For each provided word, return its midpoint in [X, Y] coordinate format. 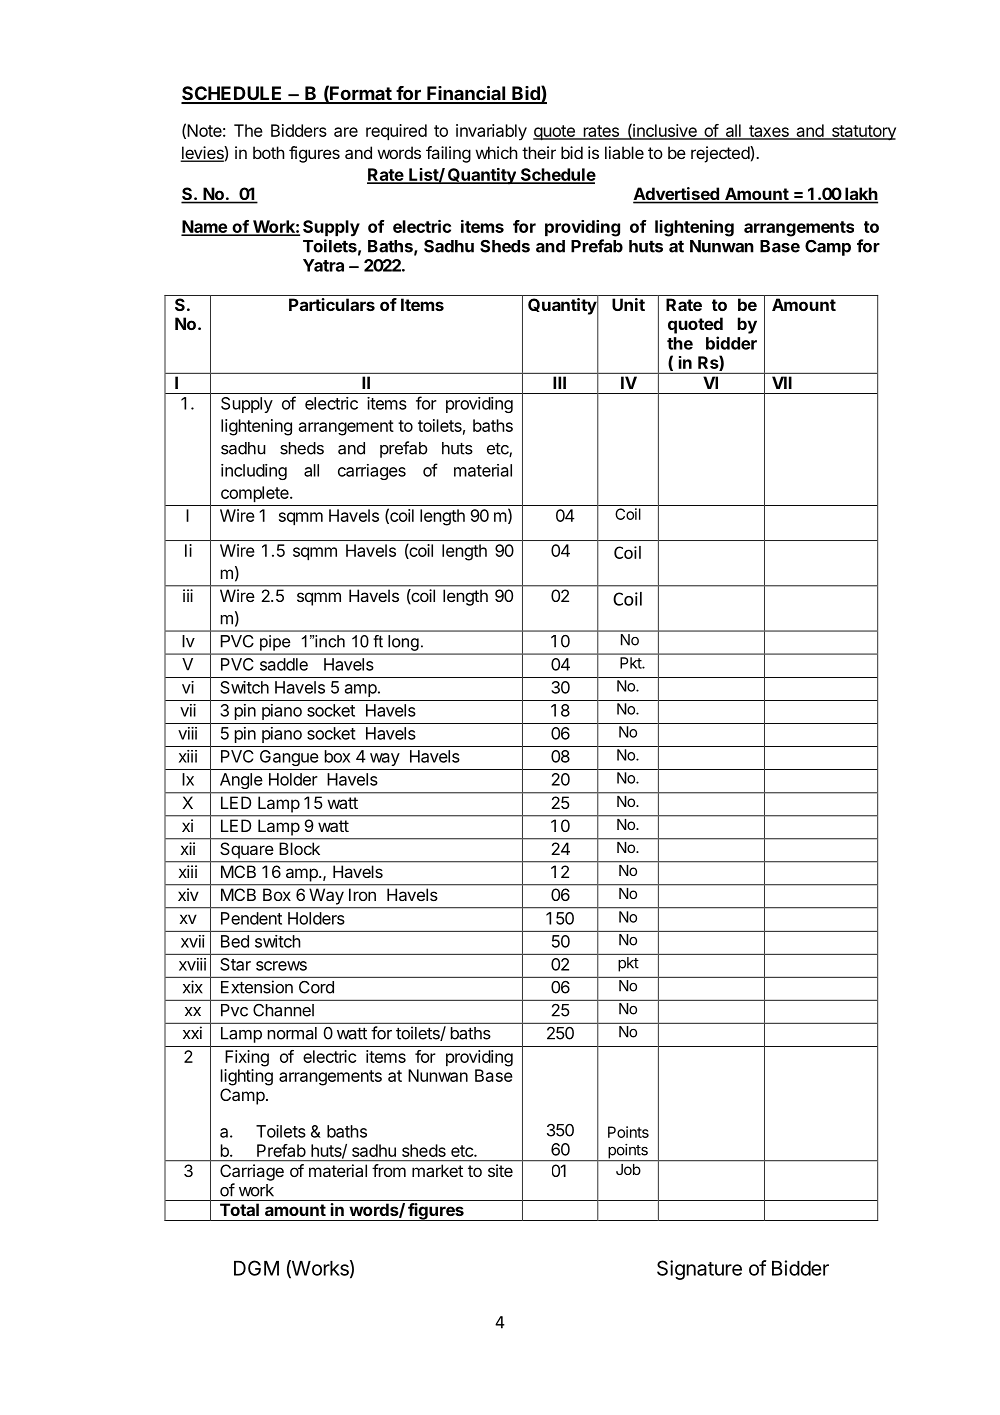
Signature [699, 1270]
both [269, 152]
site [500, 1170]
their [539, 152]
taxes [769, 132]
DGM [256, 1268]
